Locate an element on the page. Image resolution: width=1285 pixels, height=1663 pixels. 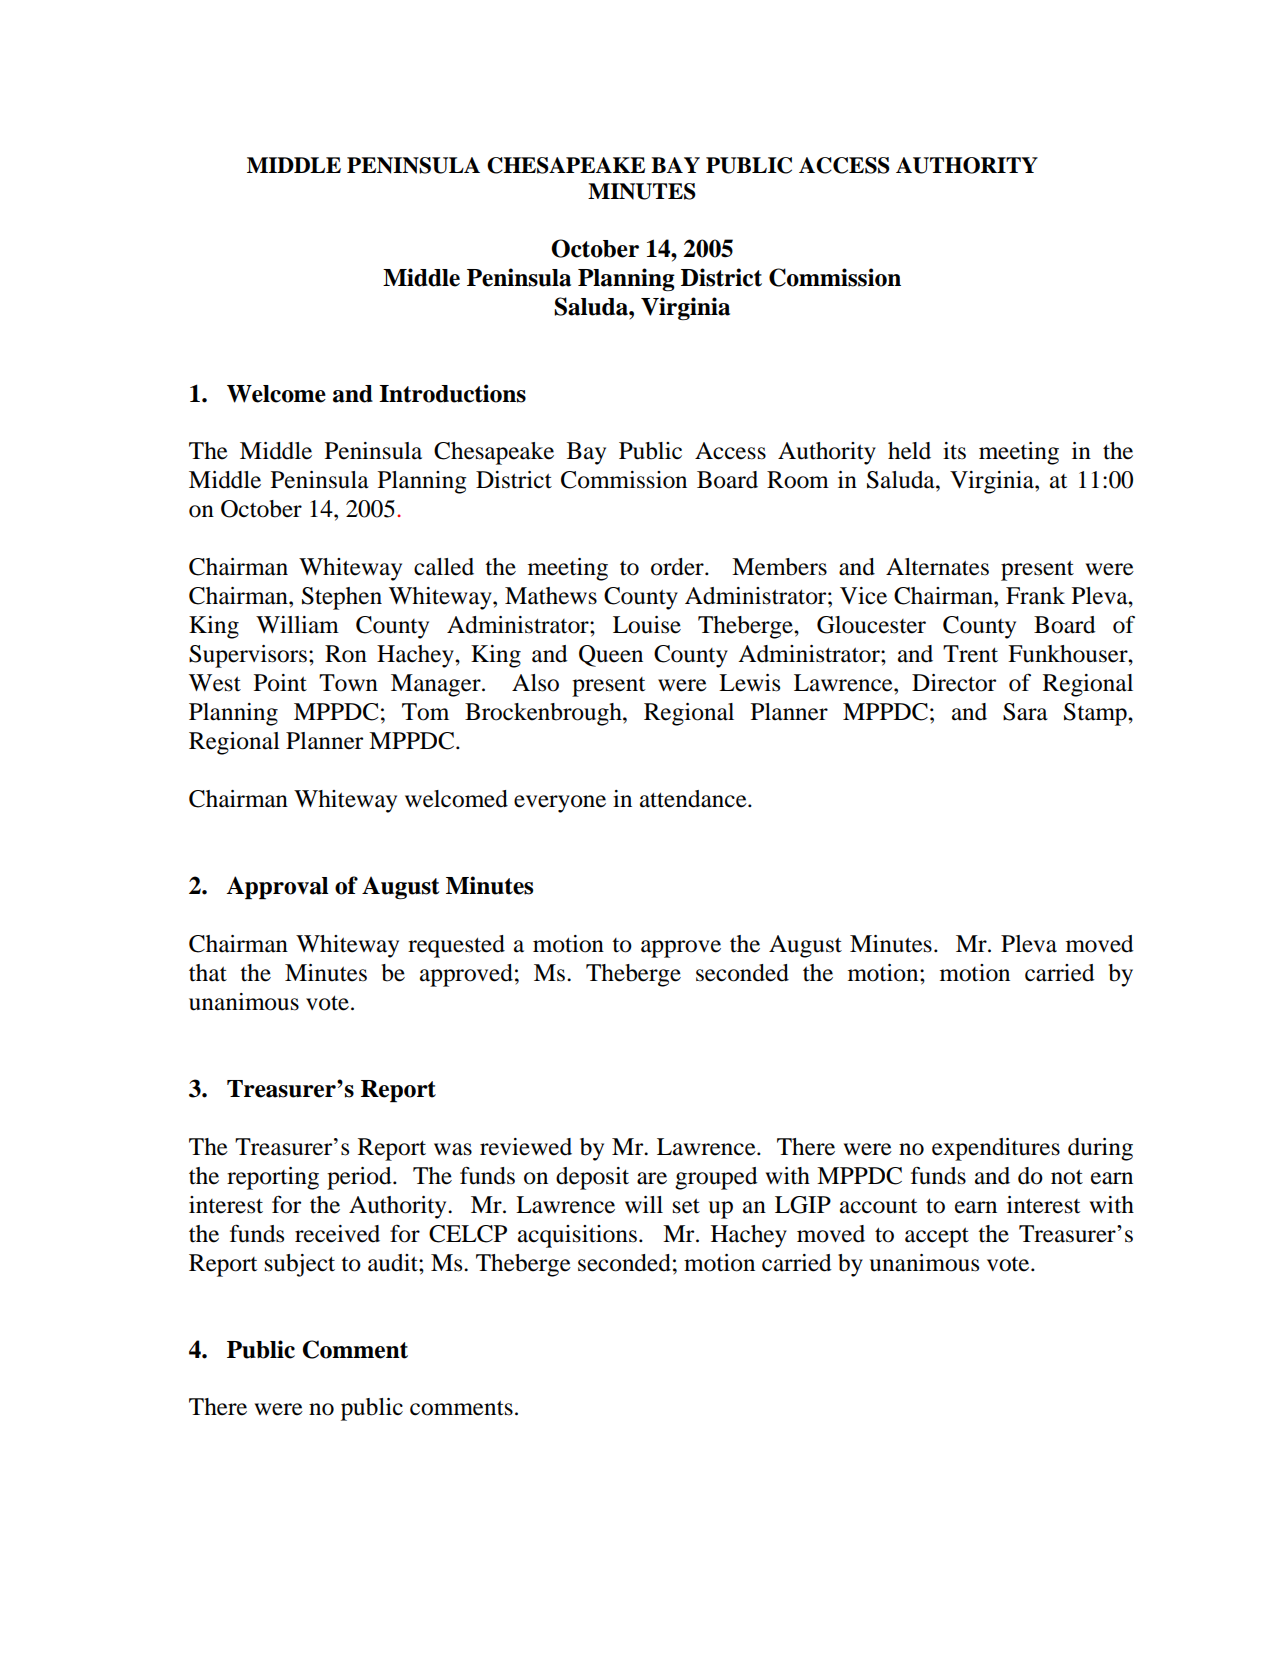
Introductions is located at coordinates (452, 393).
